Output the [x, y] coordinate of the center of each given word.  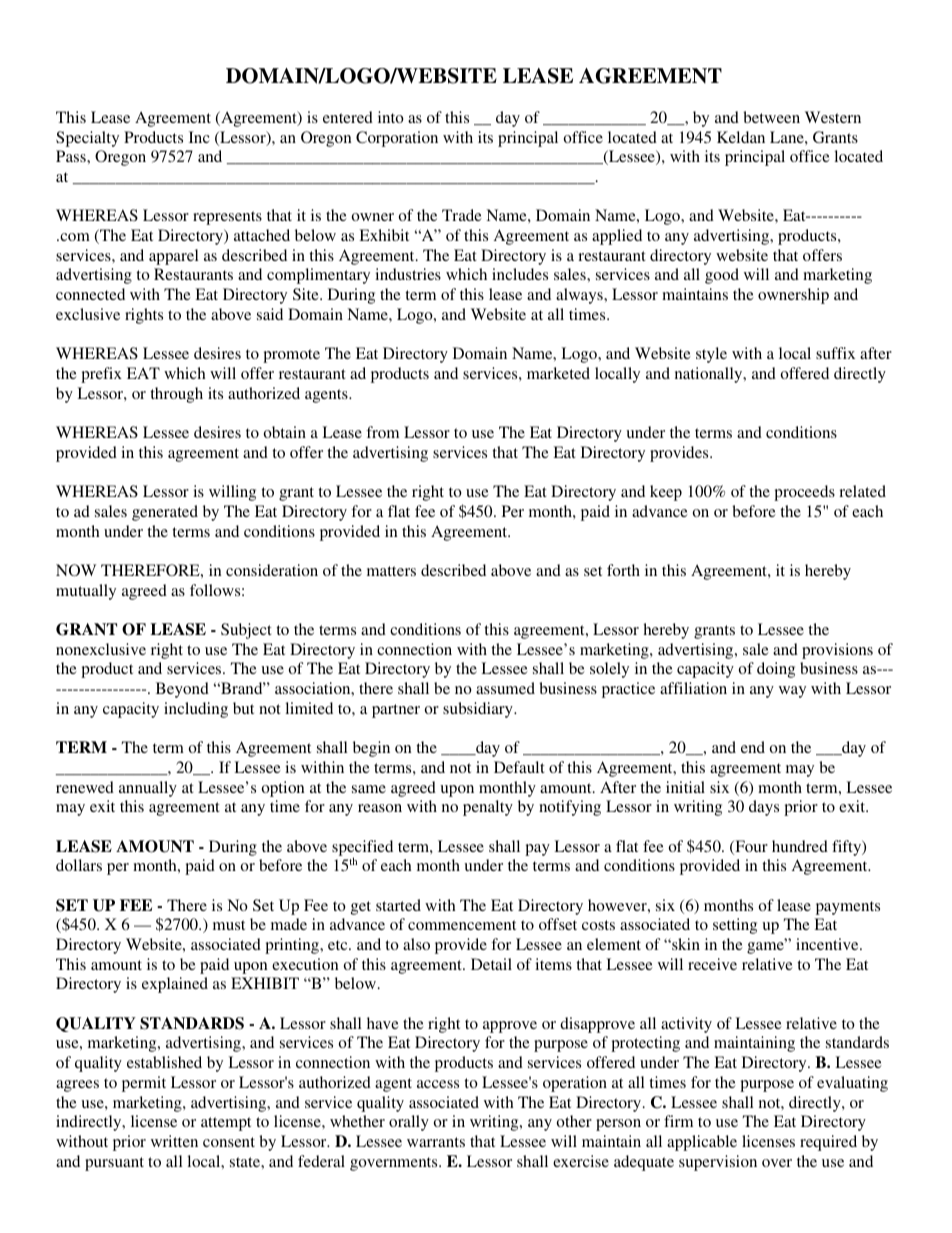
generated [165, 513]
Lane [788, 137]
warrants [436, 1142]
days [764, 808]
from [382, 432]
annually [148, 789]
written [174, 1141]
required [828, 1143]
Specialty [87, 139]
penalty [488, 808]
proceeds [804, 493]
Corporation [397, 139]
